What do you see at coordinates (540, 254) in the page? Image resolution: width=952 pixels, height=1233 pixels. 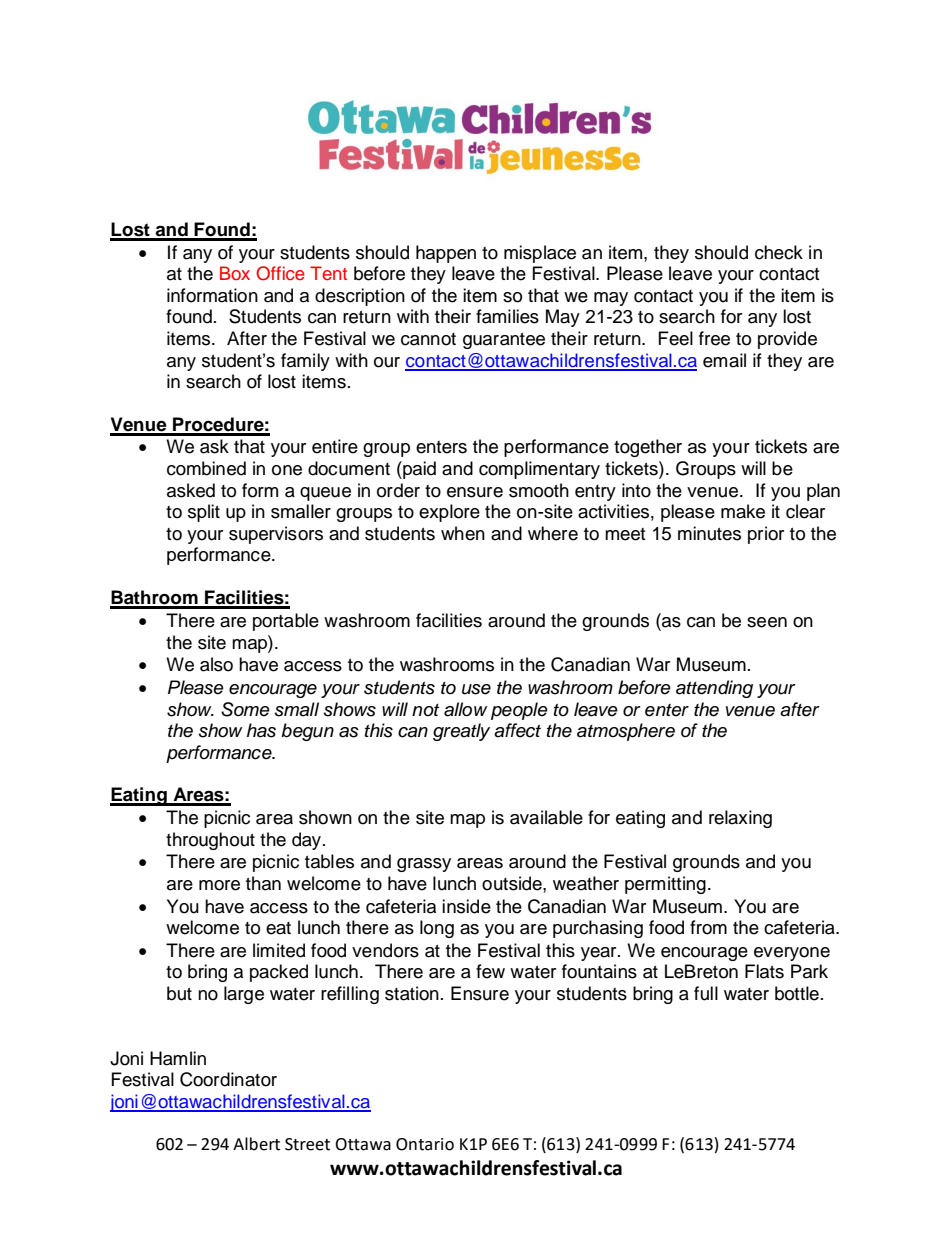 I see `misplace` at bounding box center [540, 254].
